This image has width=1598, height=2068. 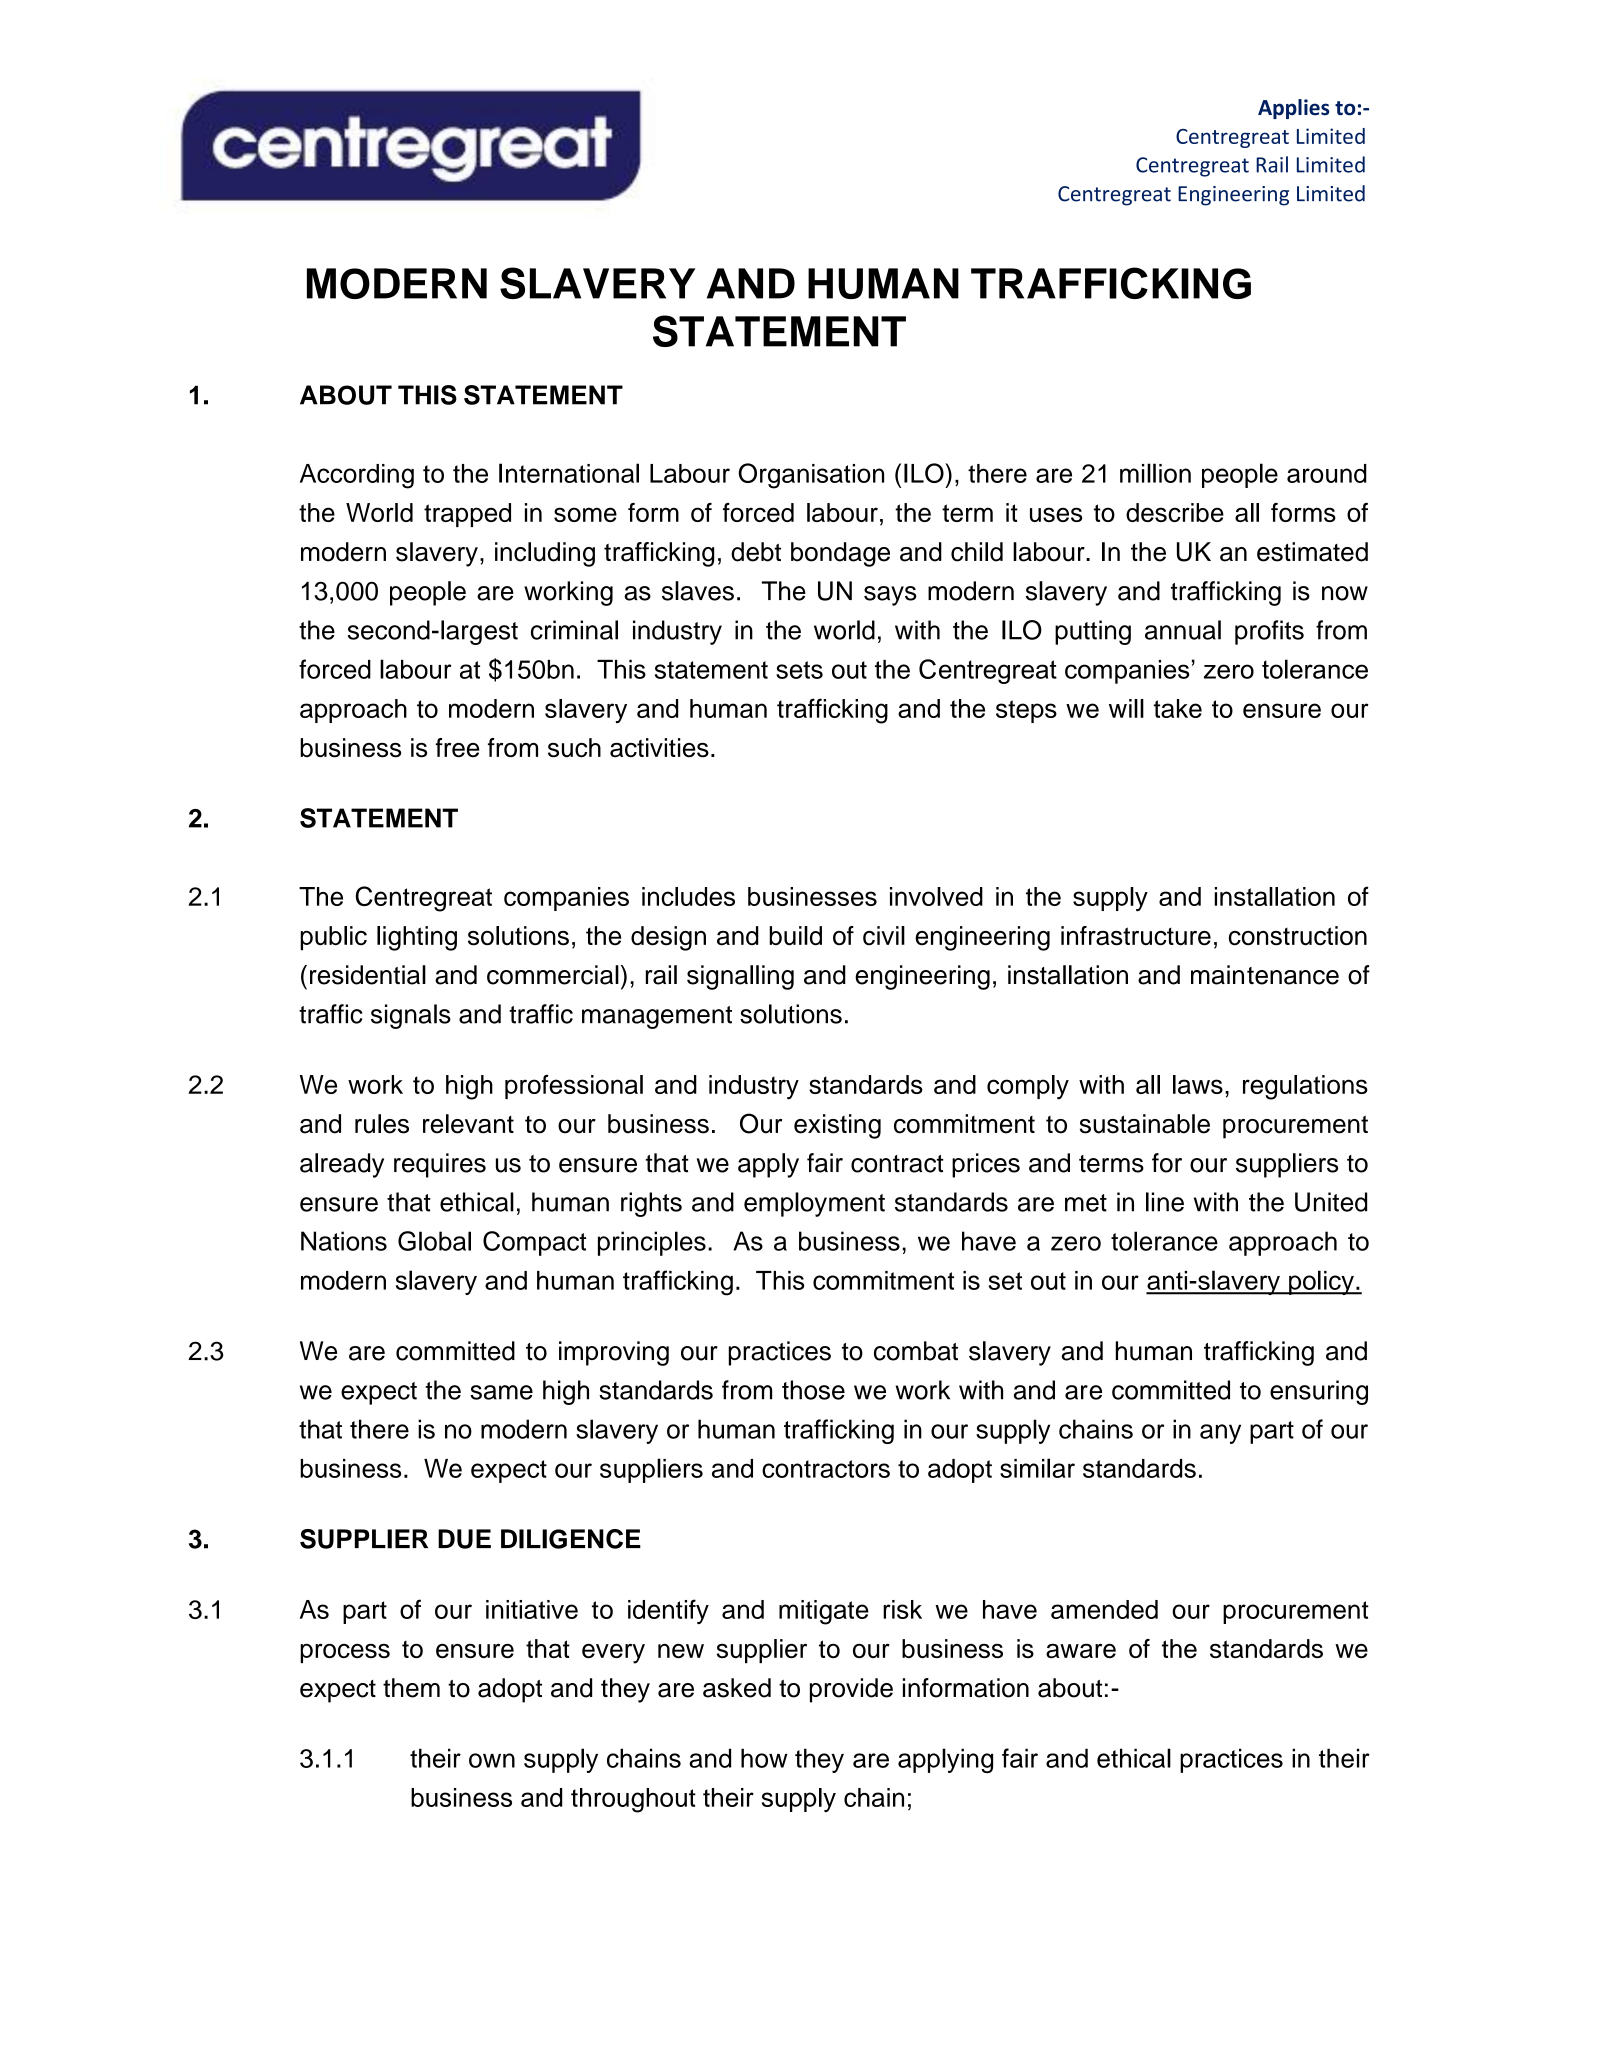 What do you see at coordinates (851, 1690) in the image?
I see `provide` at bounding box center [851, 1690].
